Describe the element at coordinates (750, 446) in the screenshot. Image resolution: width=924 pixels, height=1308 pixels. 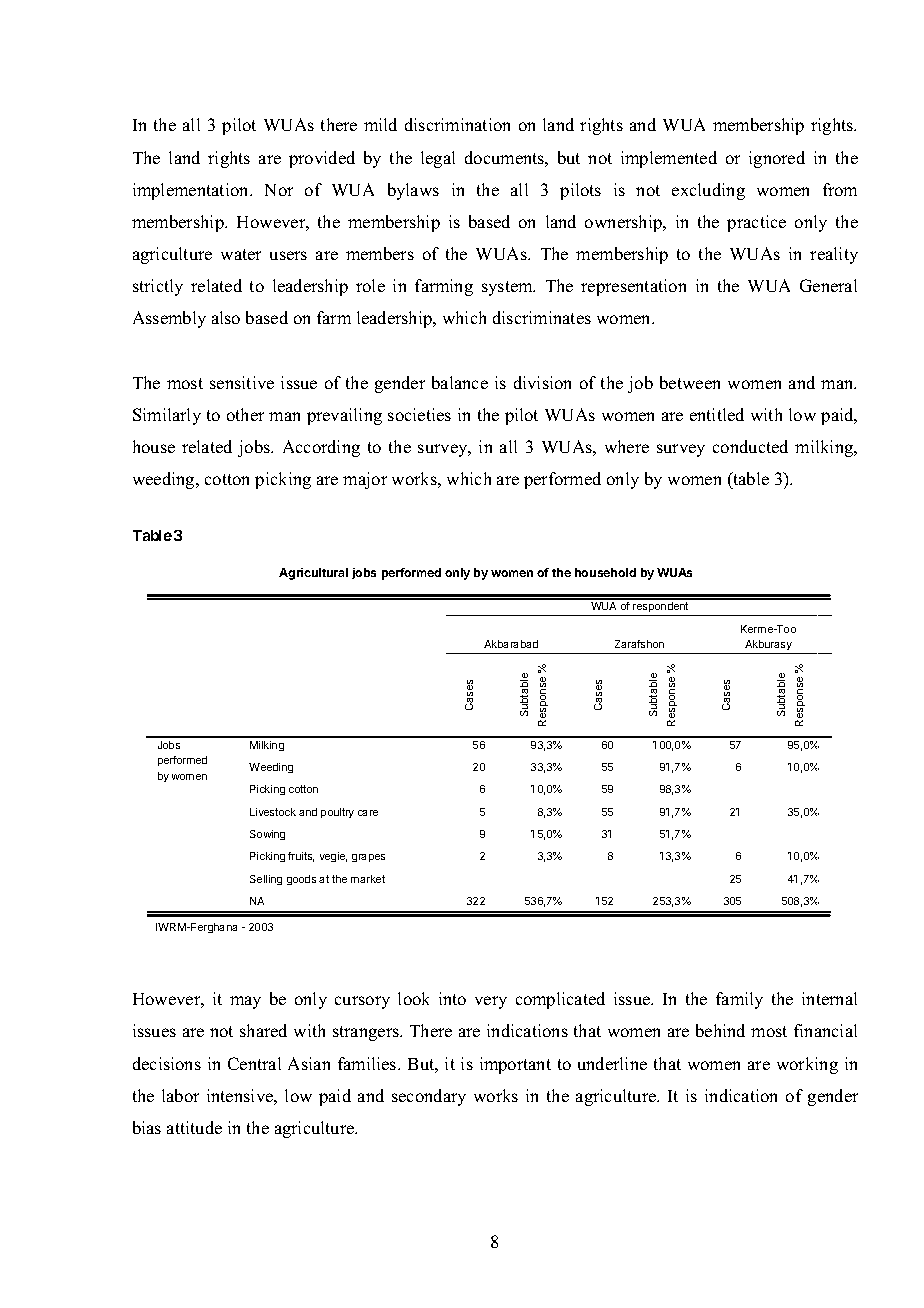
I see `conducted` at that location.
